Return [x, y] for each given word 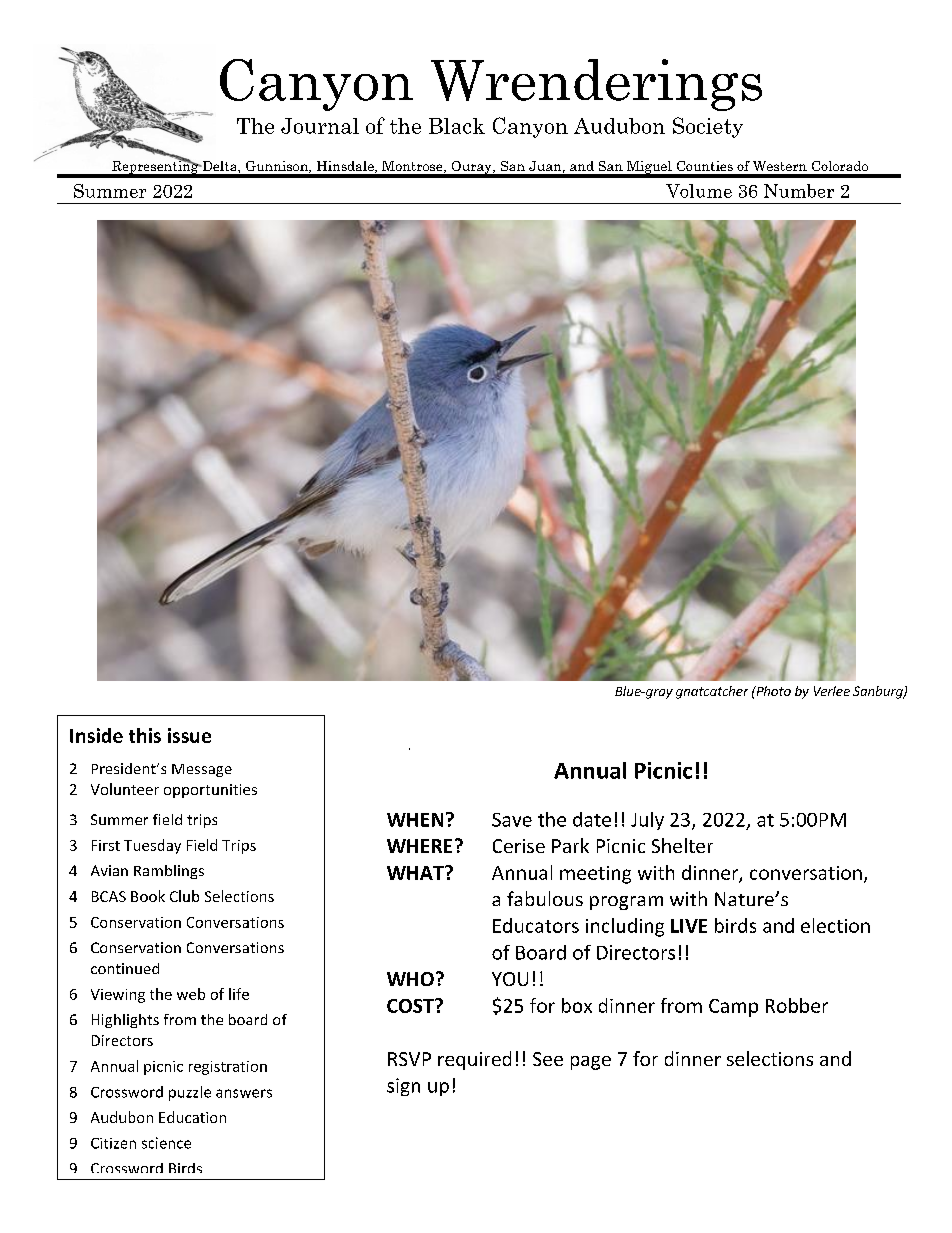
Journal [320, 126]
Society [708, 127]
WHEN [415, 820]
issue [189, 735]
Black [457, 126]
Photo [772, 691]
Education [192, 1117]
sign [403, 1087]
